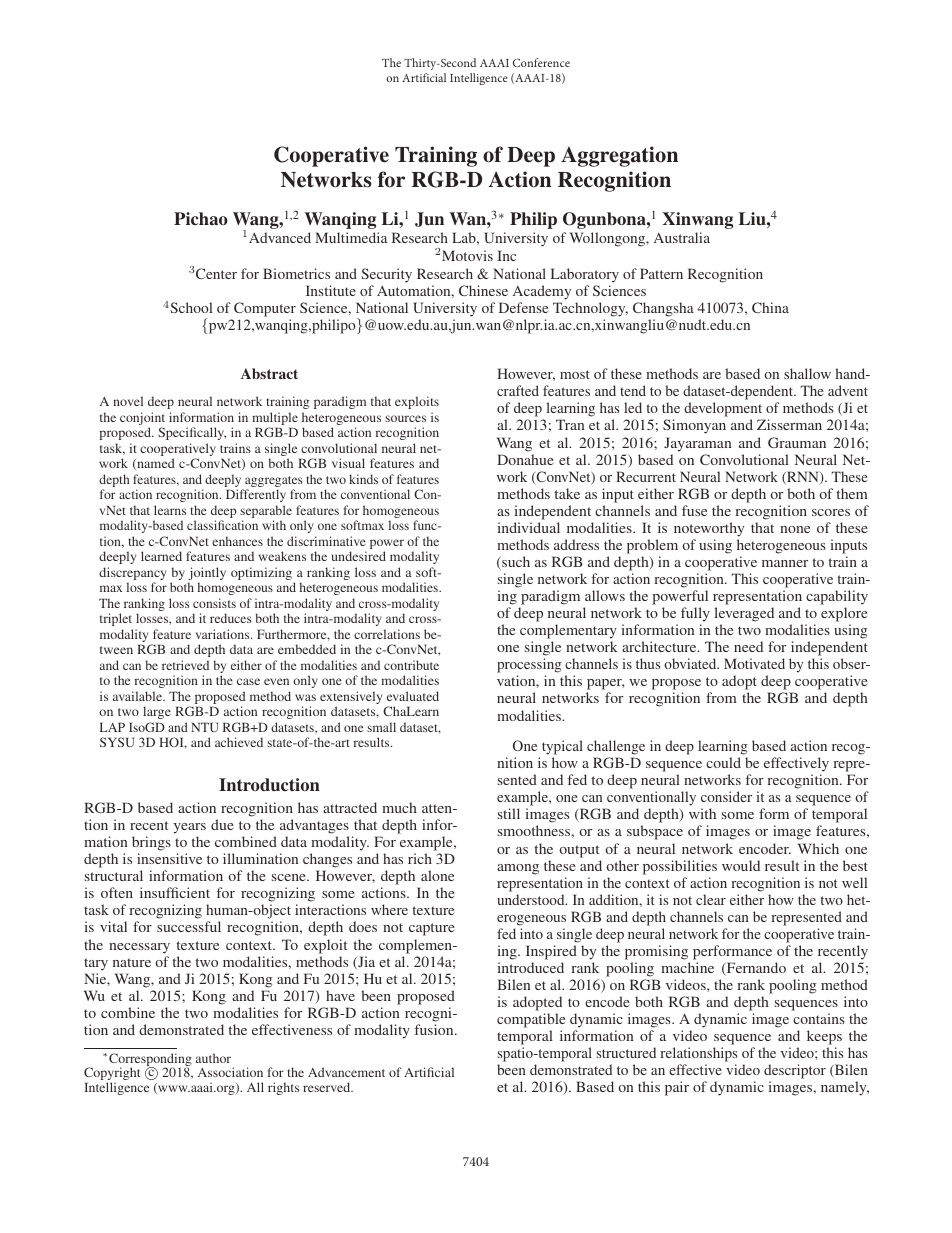 The width and height of the image is (952, 1233). I want to click on jointly, so click(207, 575).
